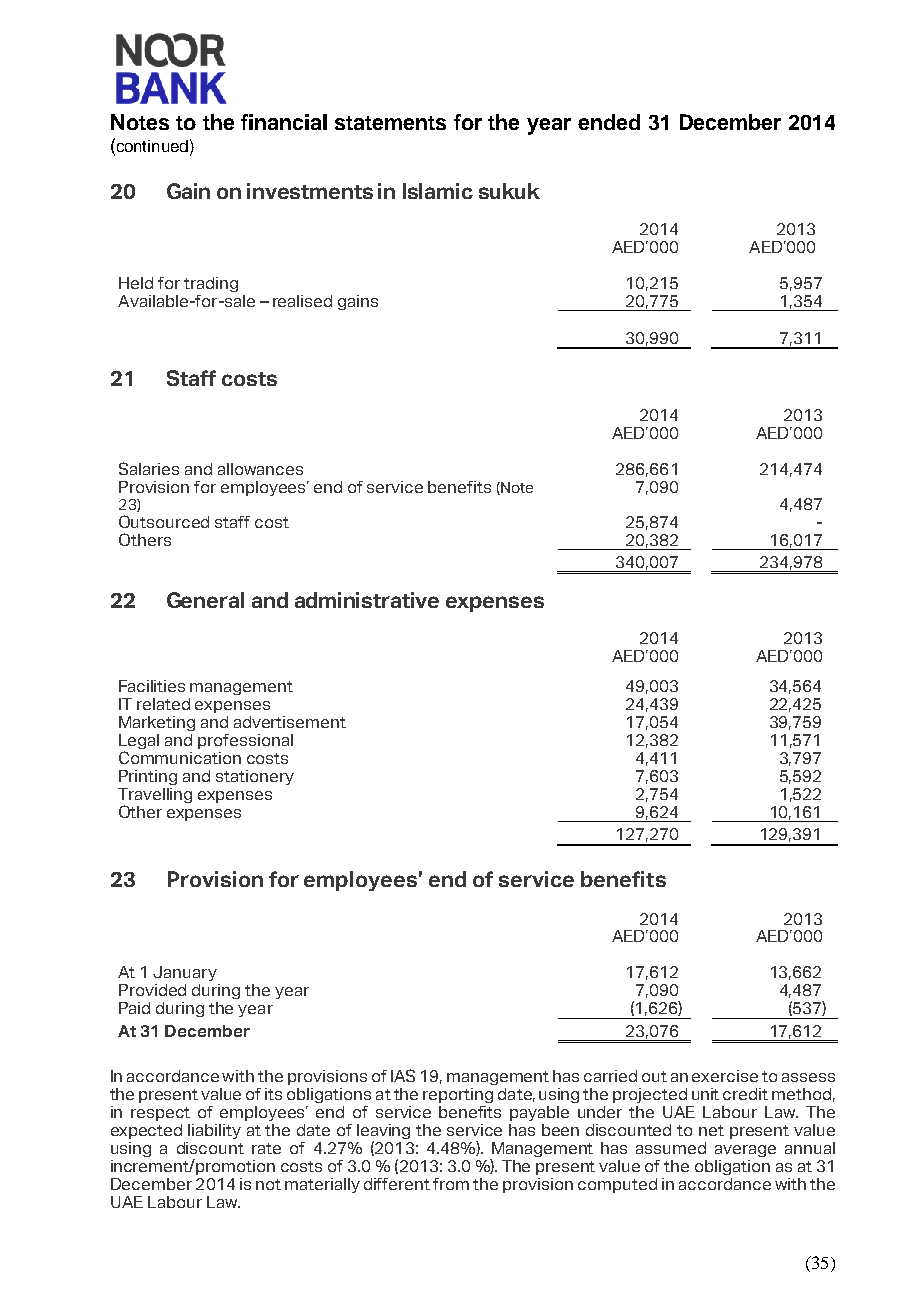  What do you see at coordinates (290, 722) in the document?
I see `advertisement` at bounding box center [290, 722].
